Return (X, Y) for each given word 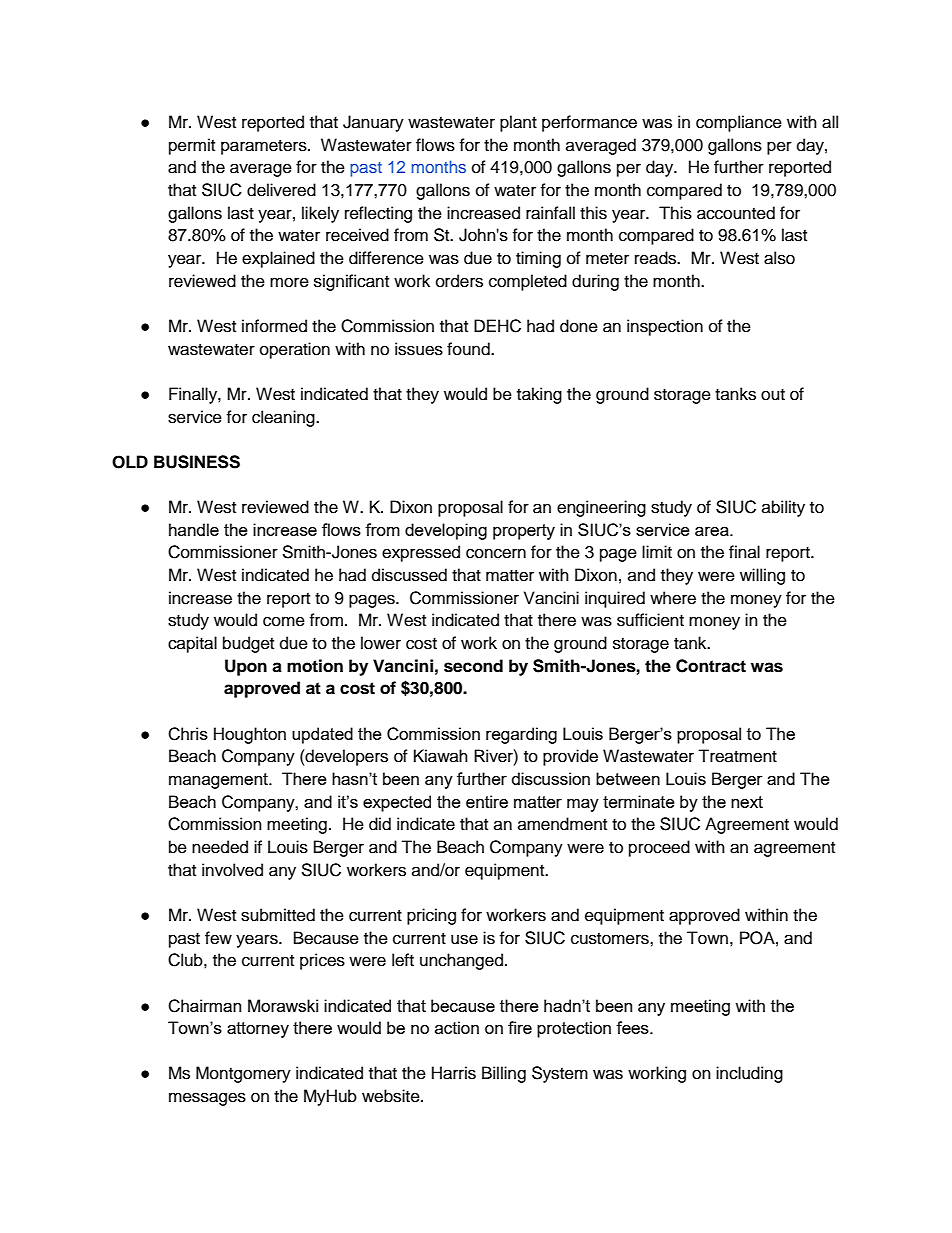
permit (192, 146)
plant (518, 123)
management (219, 781)
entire (487, 801)
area (713, 531)
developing (446, 531)
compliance (739, 123)
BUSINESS (197, 462)
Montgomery (243, 1074)
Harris (454, 1073)
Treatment (737, 756)
